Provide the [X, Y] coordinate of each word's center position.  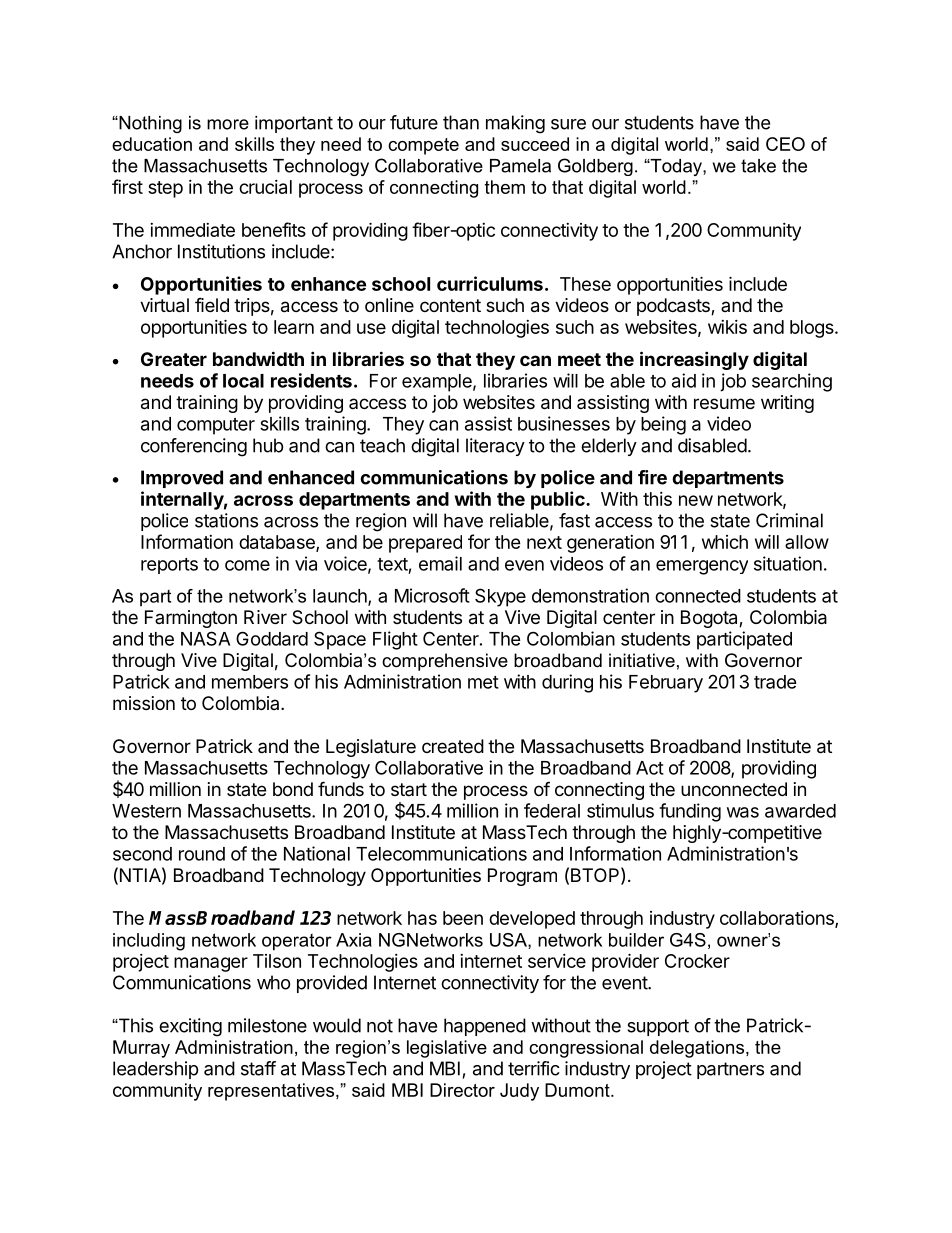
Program [522, 877]
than [461, 122]
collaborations [778, 919]
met [483, 682]
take [758, 166]
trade [775, 682]
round [202, 854]
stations [226, 520]
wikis [727, 327]
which [725, 542]
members [250, 682]
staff [258, 1068]
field [212, 304]
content [450, 305]
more [228, 124]
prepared [425, 544]
